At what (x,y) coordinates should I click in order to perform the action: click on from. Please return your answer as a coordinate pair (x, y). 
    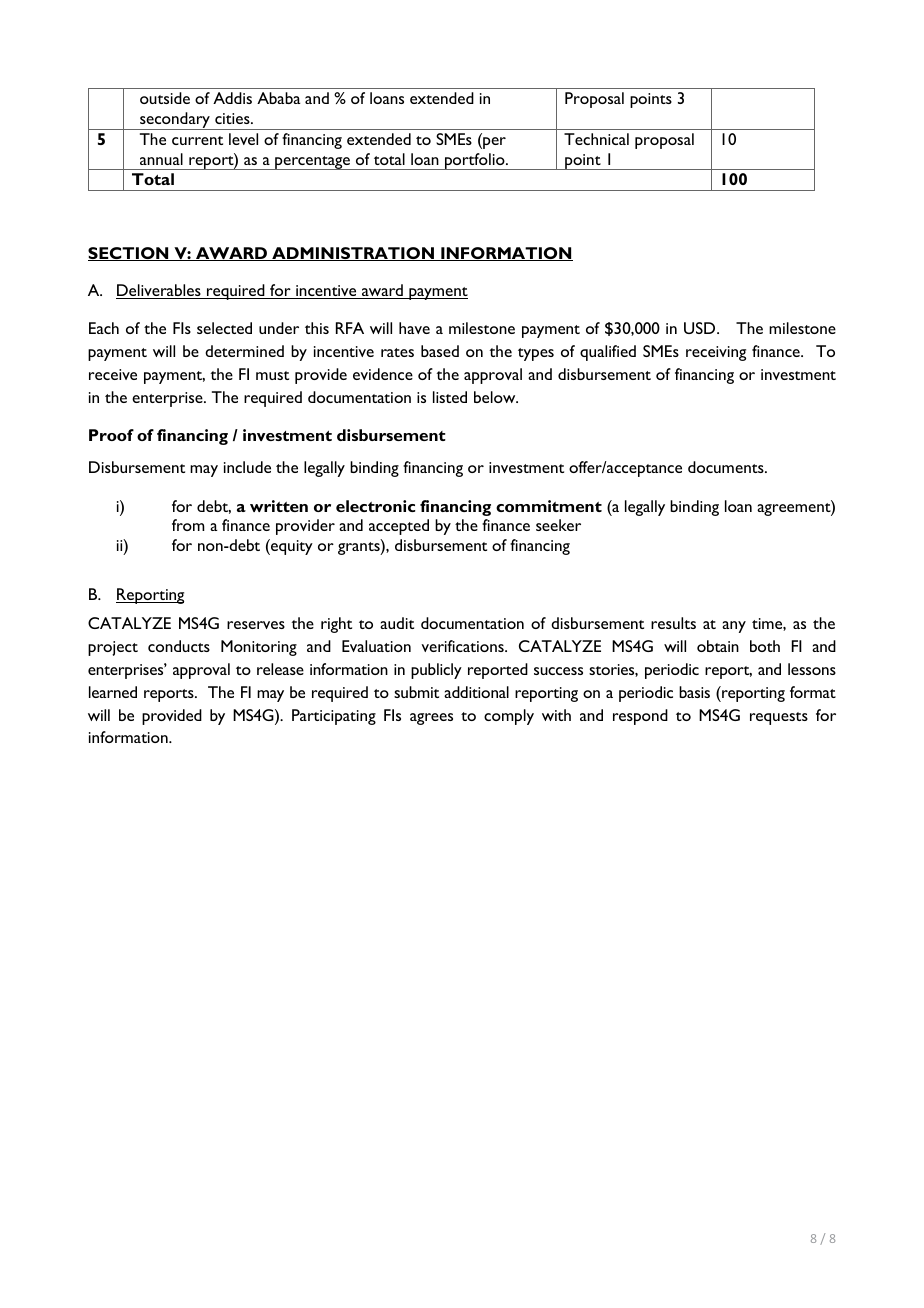
    Looking at the image, I should click on (188, 525).
